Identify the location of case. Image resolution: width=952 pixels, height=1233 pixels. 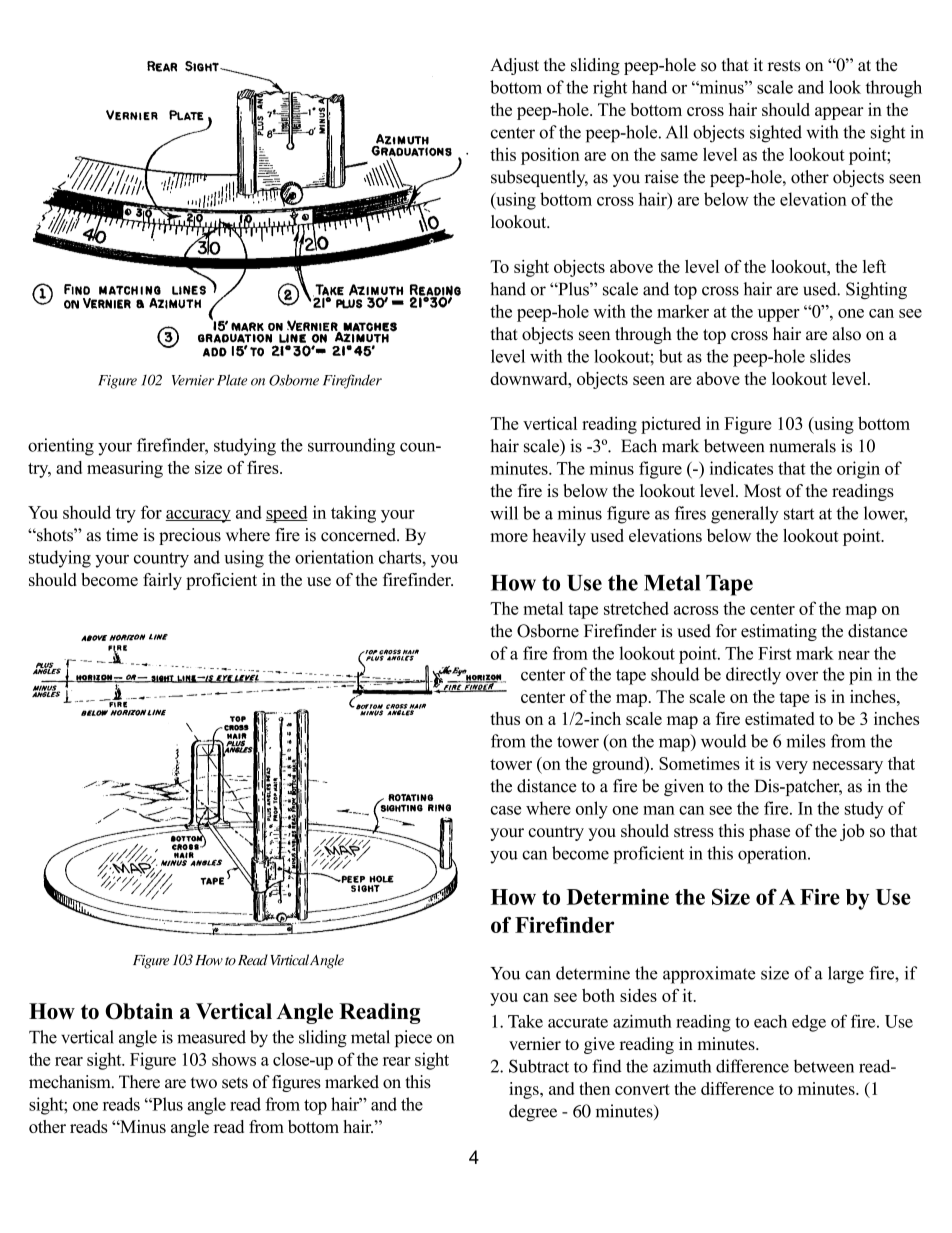
(506, 810).
